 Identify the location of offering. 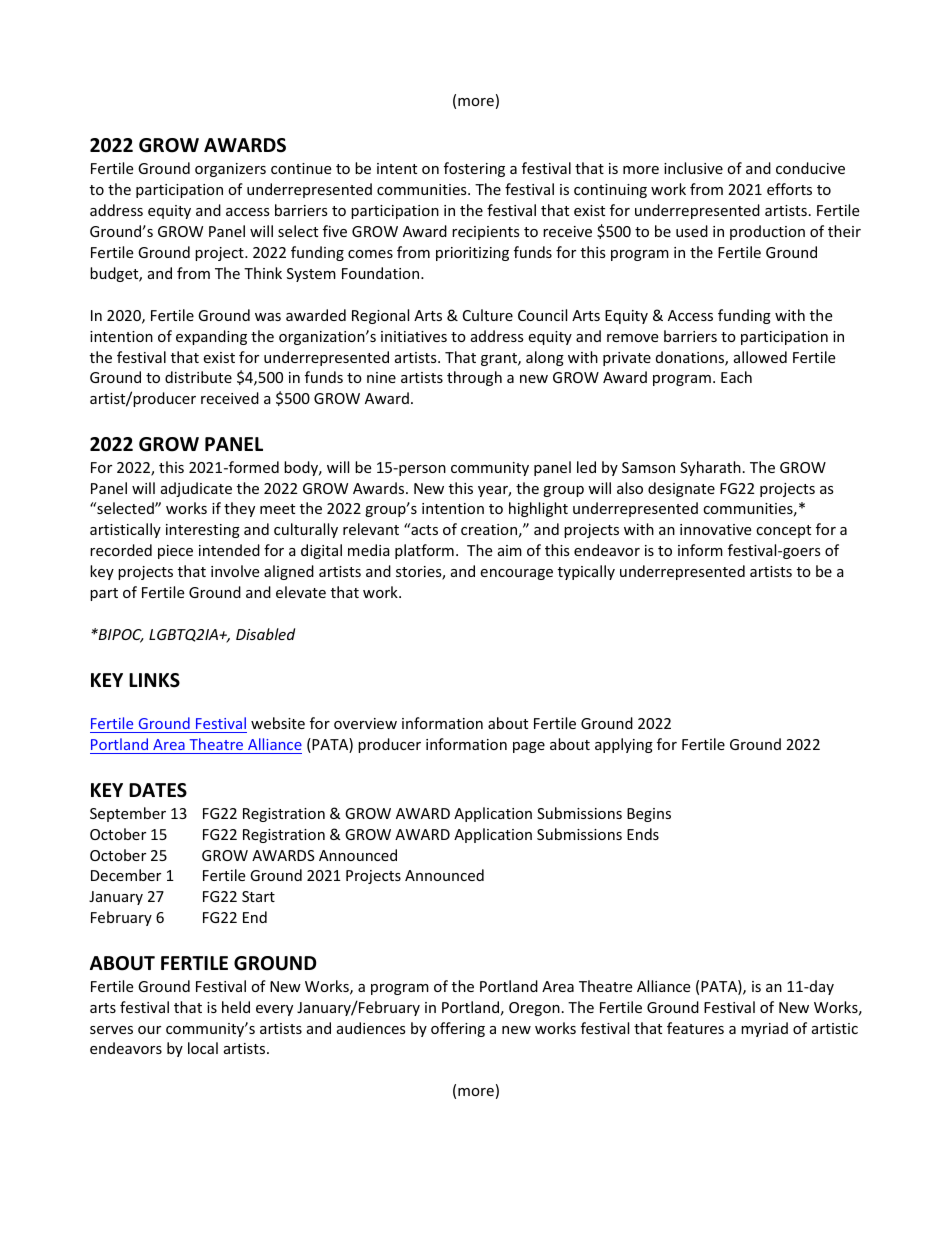
(458, 1029).
